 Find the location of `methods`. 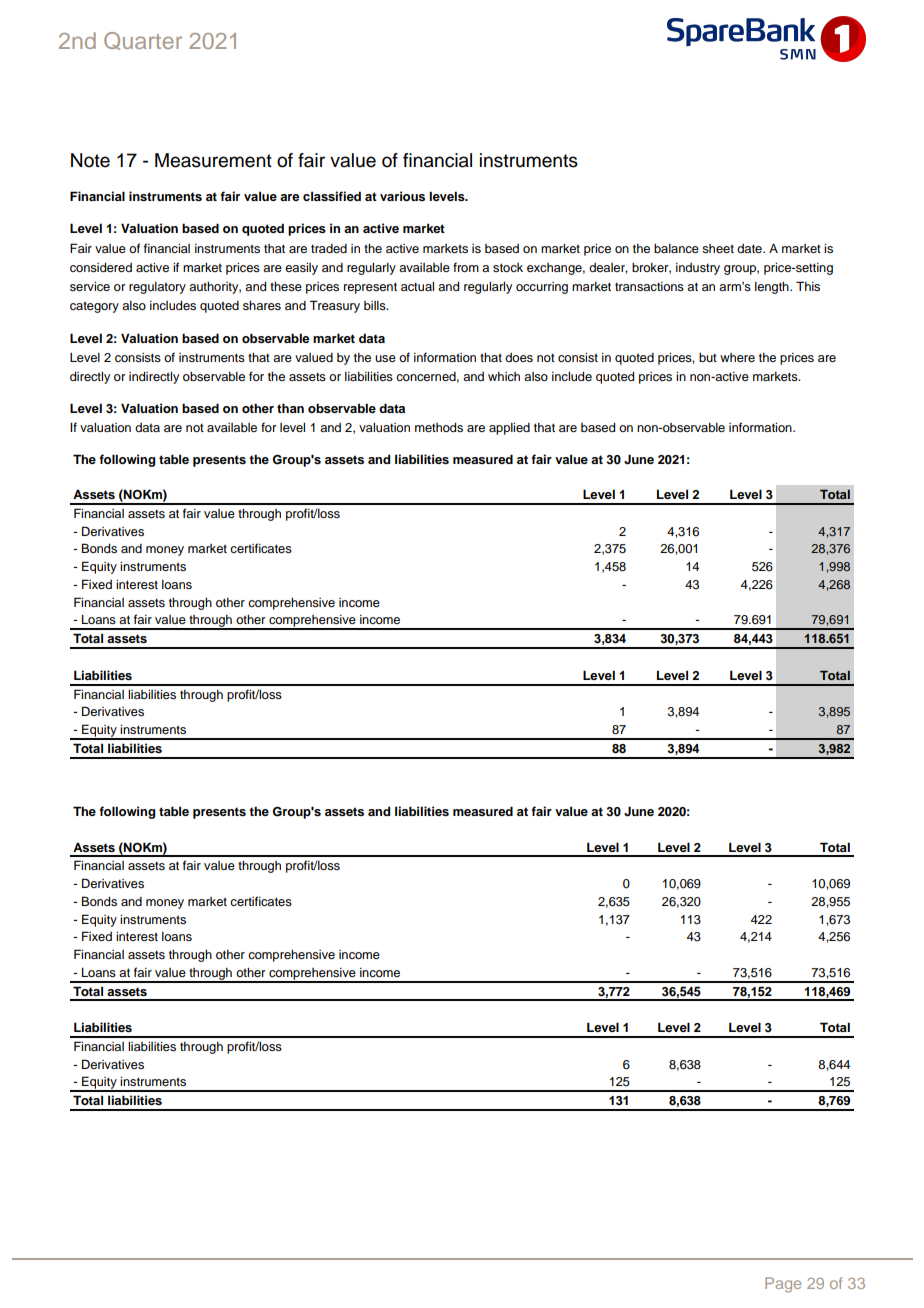

methods is located at coordinates (439, 427).
